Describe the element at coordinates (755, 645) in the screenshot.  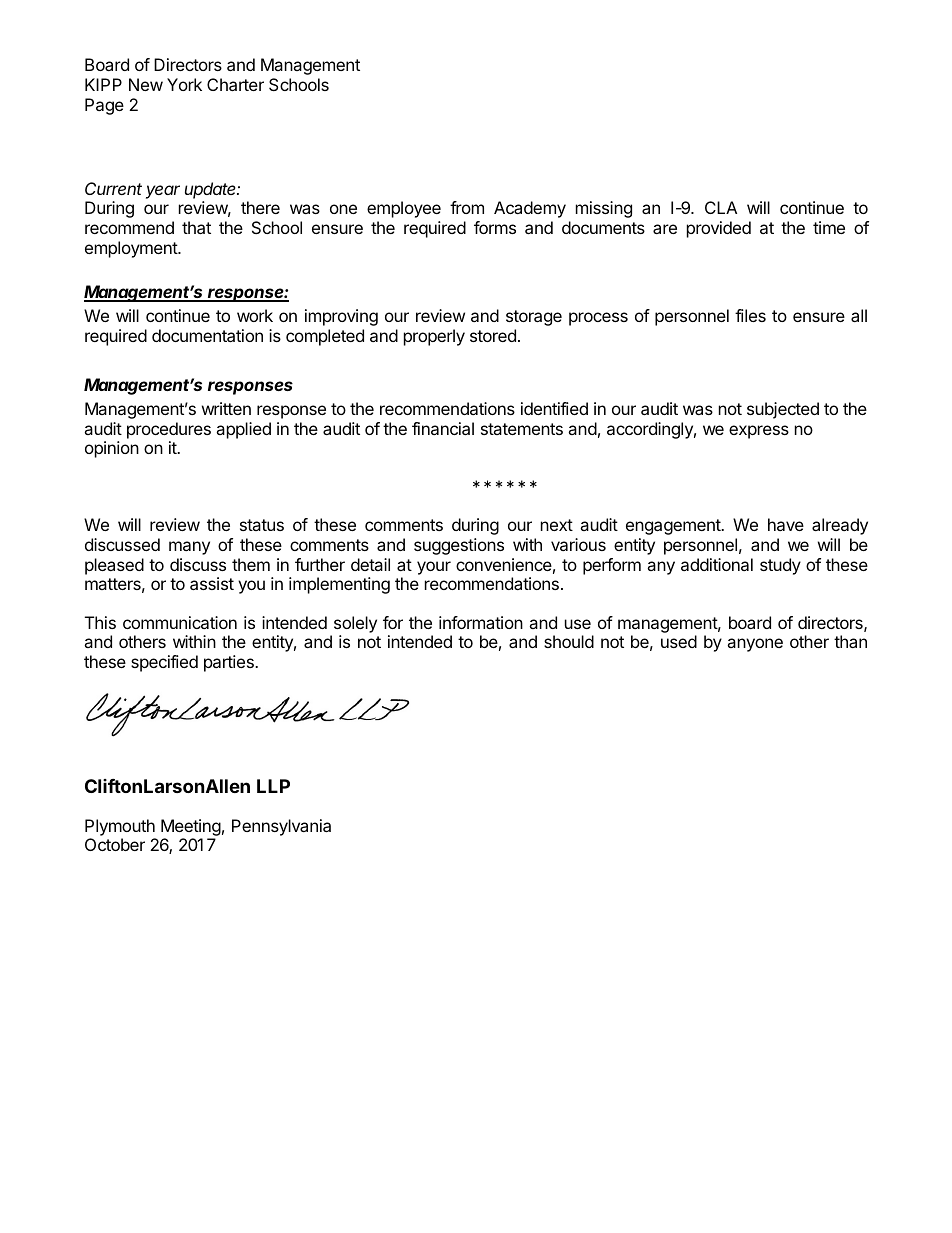
I see `anyone` at that location.
